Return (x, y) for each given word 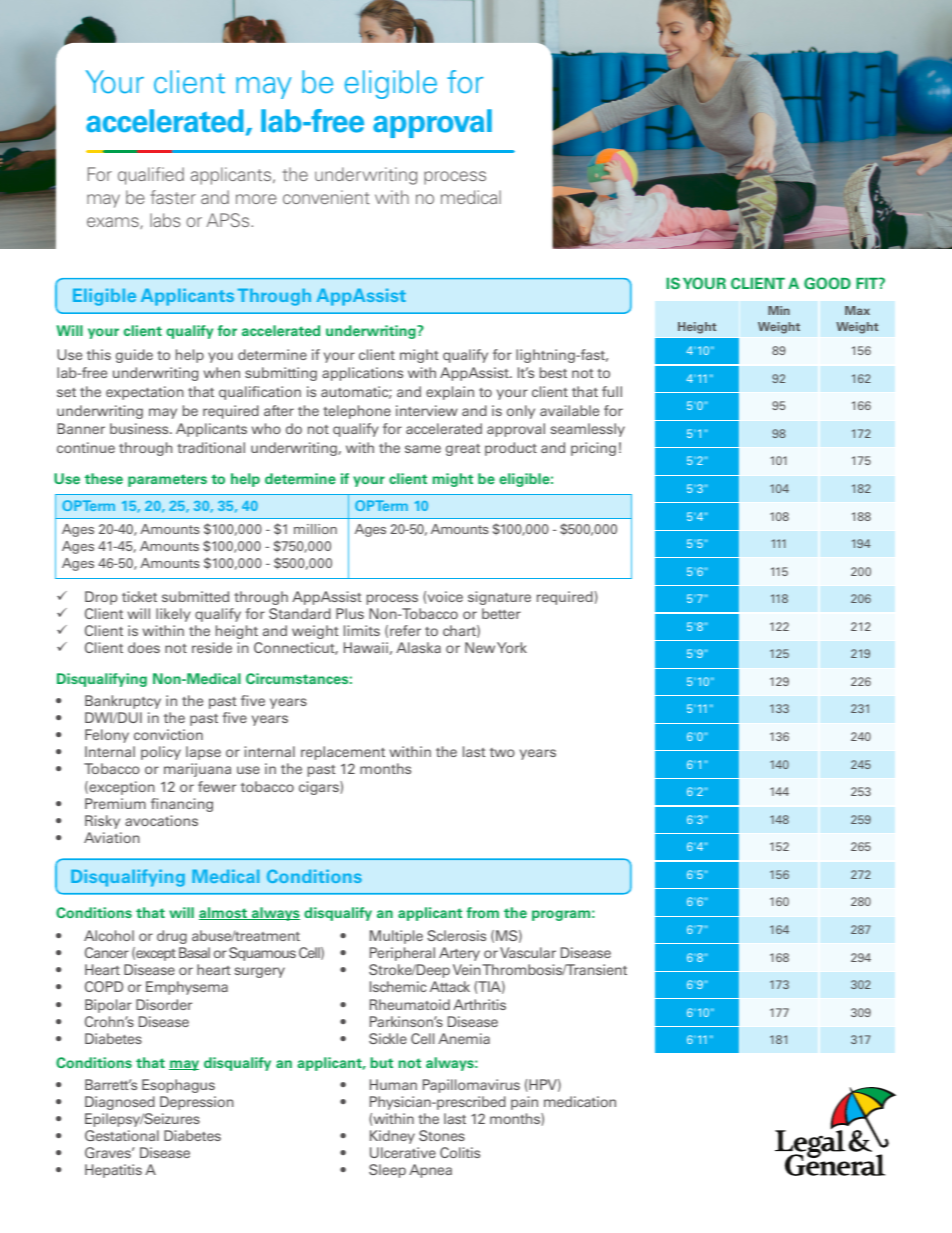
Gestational (122, 1135)
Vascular (528, 952)
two (502, 752)
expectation (145, 393)
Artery (459, 954)
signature (499, 598)
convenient (326, 197)
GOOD (827, 283)
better (501, 613)
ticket (139, 596)
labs (165, 220)
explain (450, 393)
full (612, 391)
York (512, 647)
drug (172, 937)
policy (161, 753)
